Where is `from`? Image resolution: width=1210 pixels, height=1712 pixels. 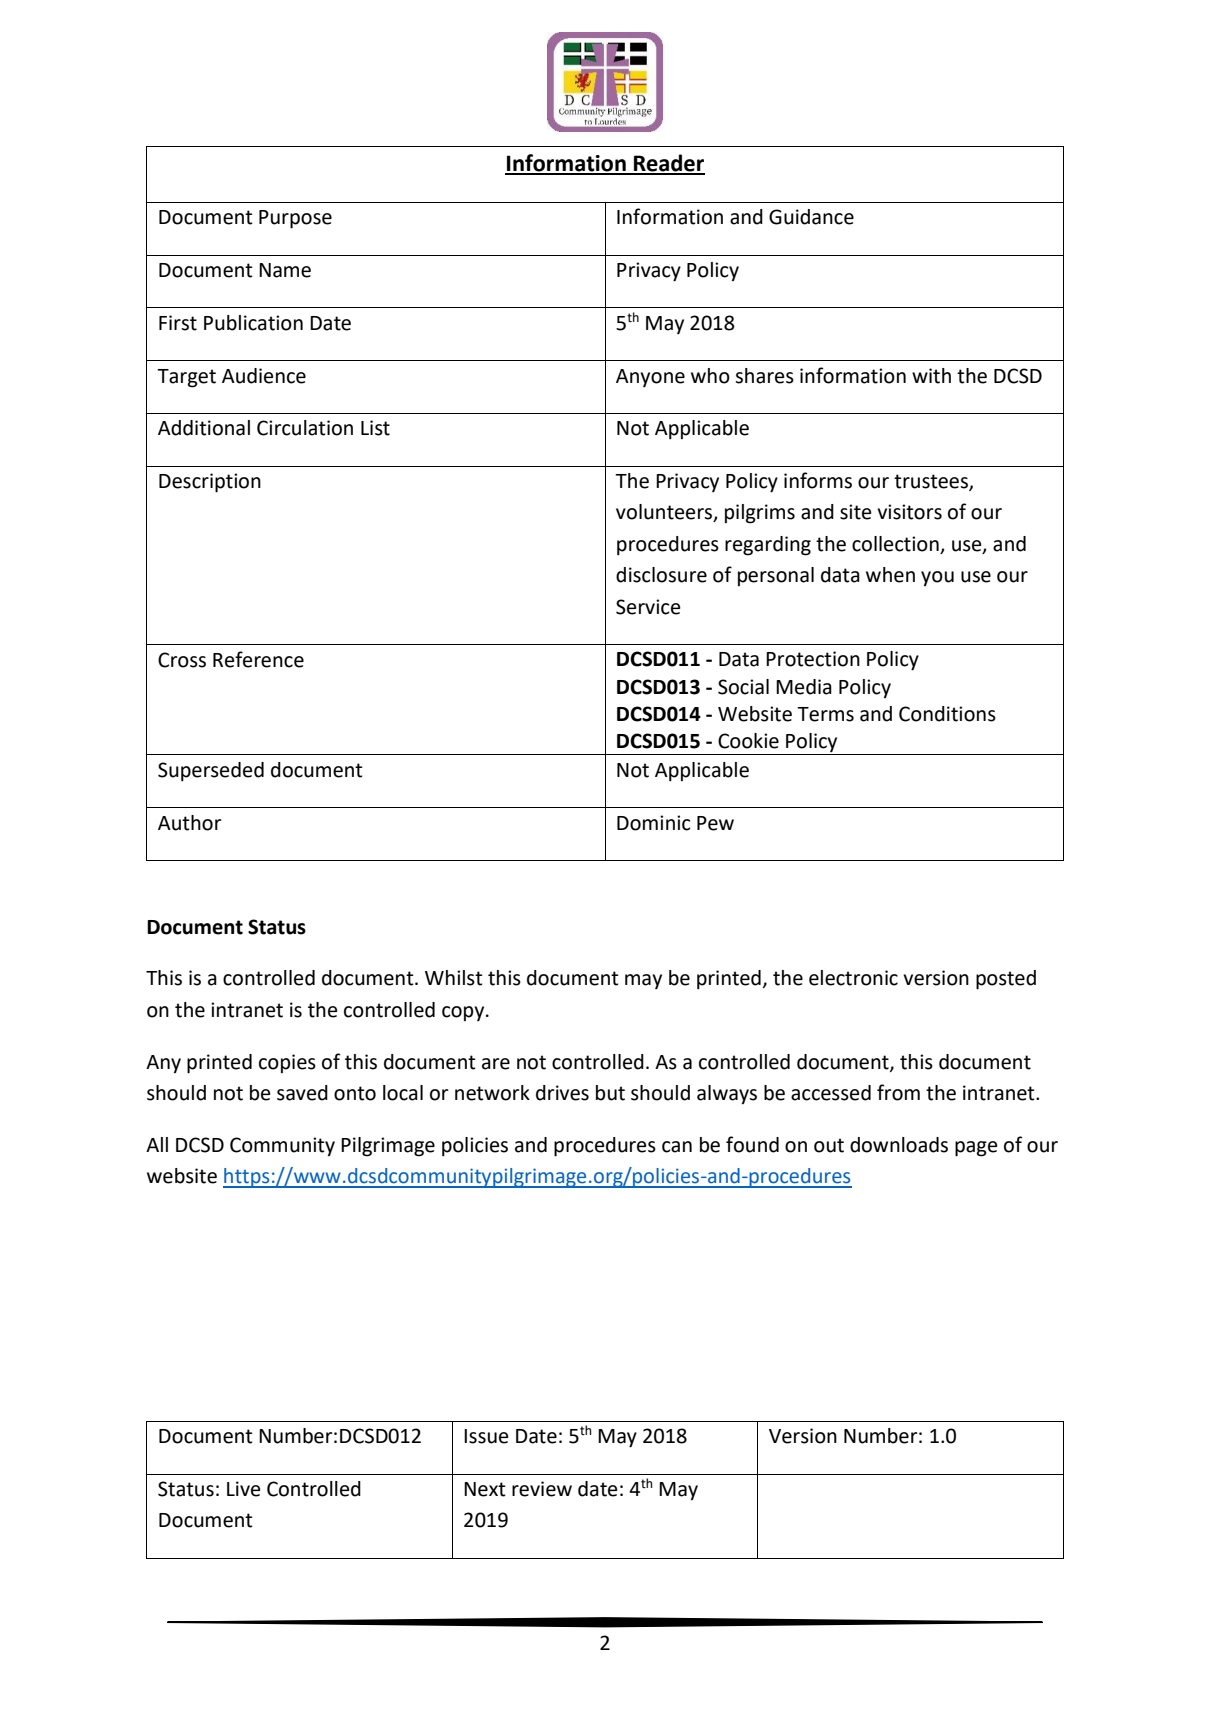 from is located at coordinates (898, 1092).
